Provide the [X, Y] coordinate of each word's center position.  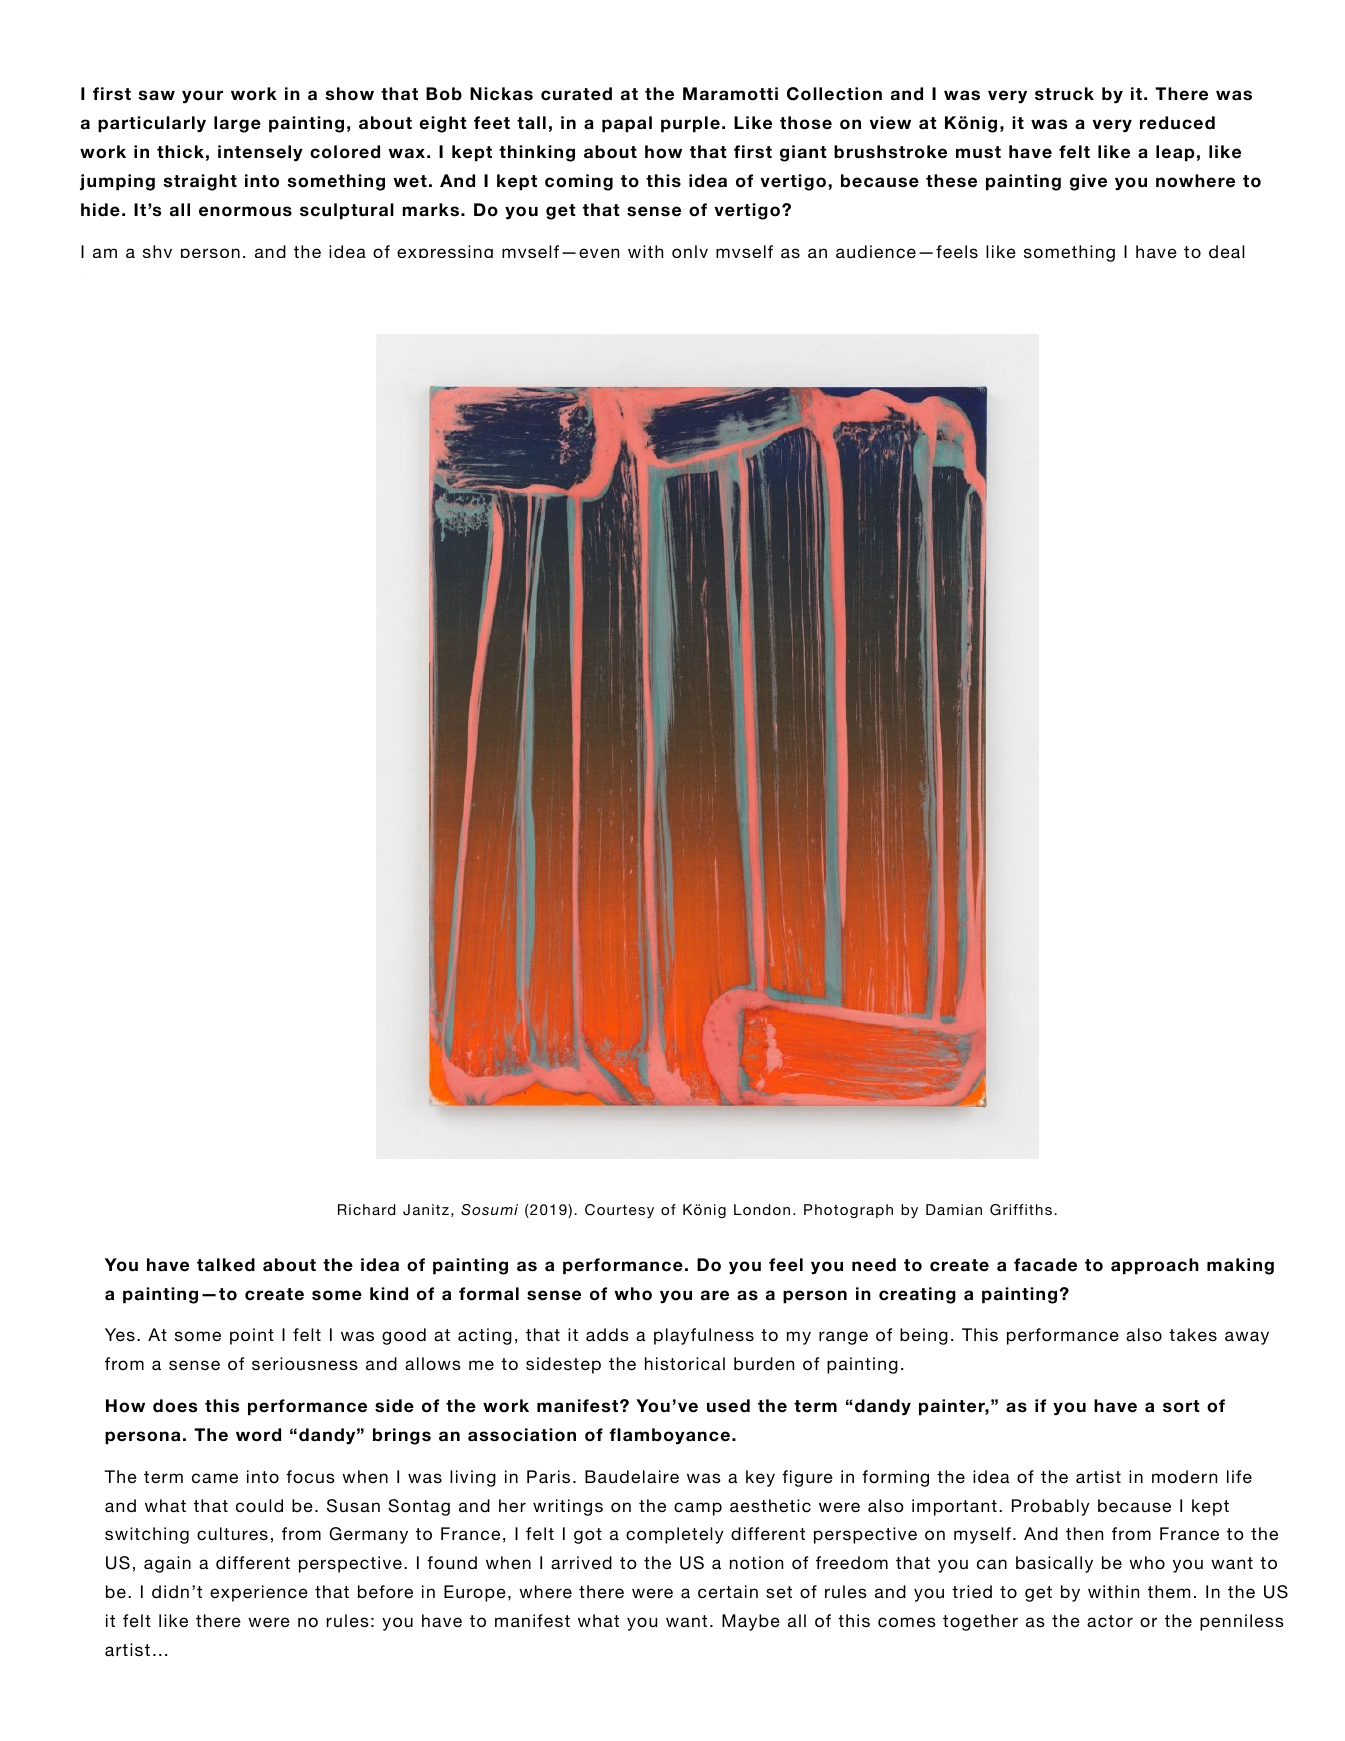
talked [226, 1265]
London [762, 1209]
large [237, 124]
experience [259, 1593]
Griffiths [1021, 1210]
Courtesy [619, 1211]
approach [1155, 1266]
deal [1227, 252]
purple [690, 124]
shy [157, 251]
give [1088, 182]
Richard [367, 1209]
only [690, 251]
